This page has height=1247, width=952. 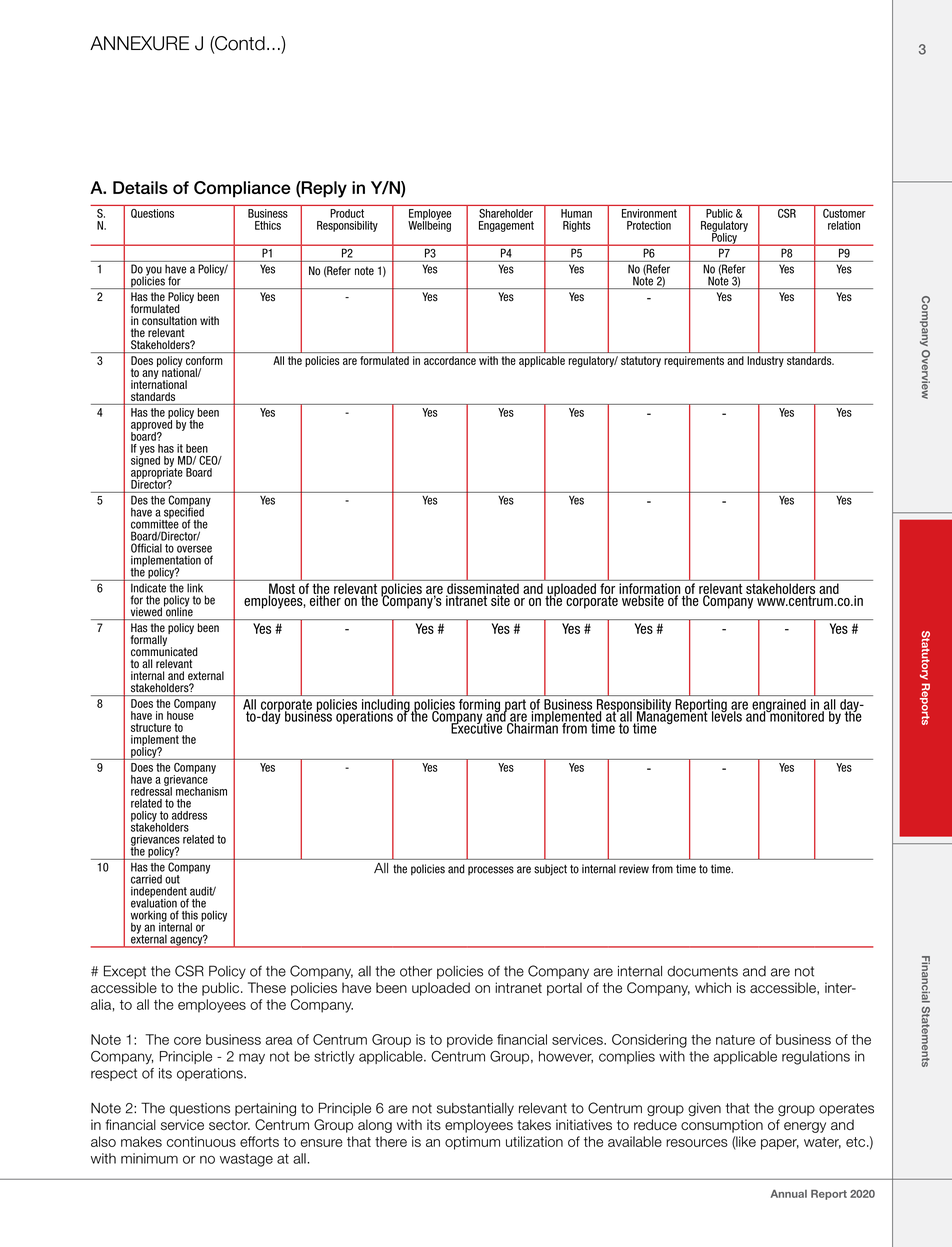 What do you see at coordinates (702, 971) in the page?
I see `documents` at bounding box center [702, 971].
